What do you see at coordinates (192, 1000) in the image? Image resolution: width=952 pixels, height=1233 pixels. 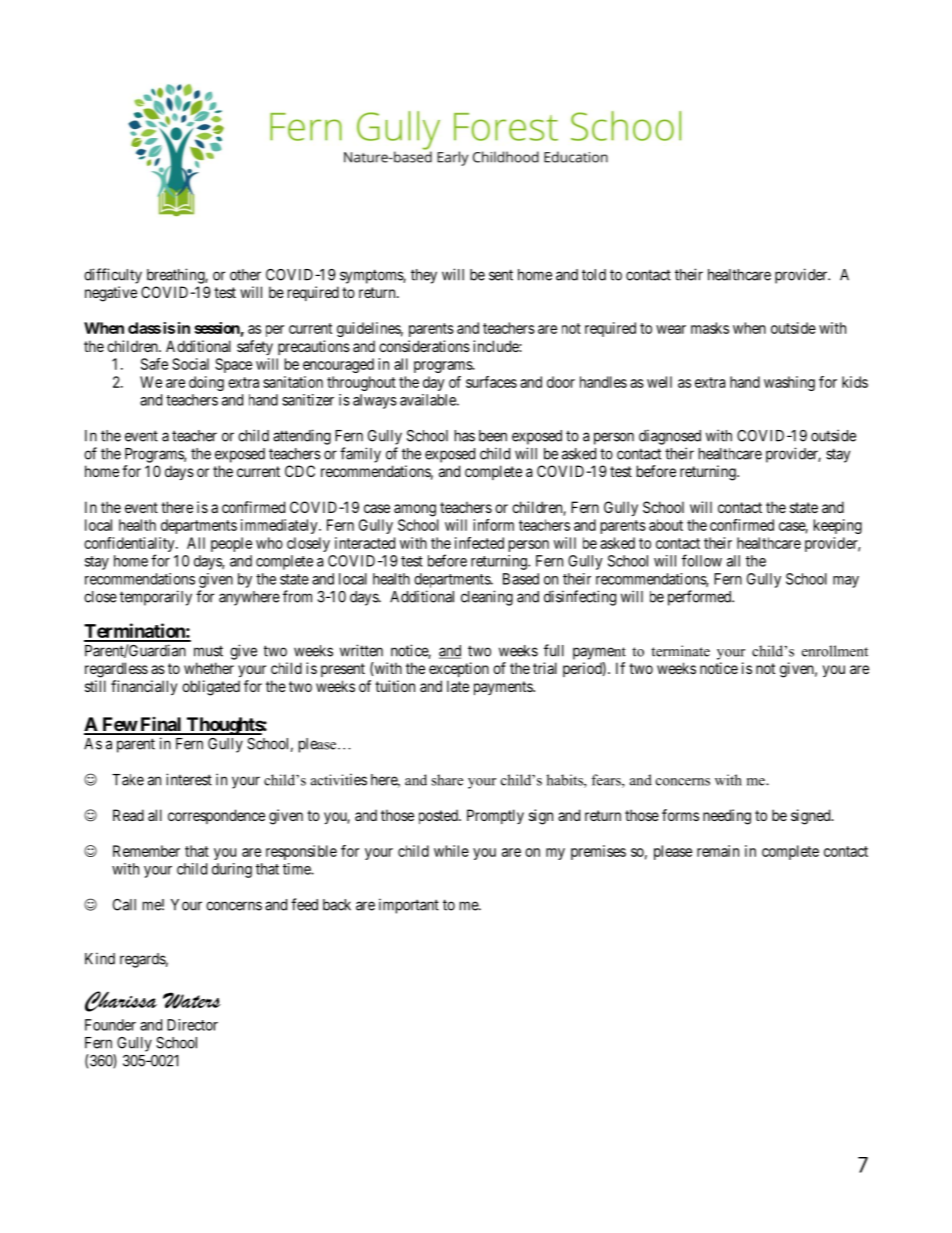 I see `Waters` at bounding box center [192, 1000].
